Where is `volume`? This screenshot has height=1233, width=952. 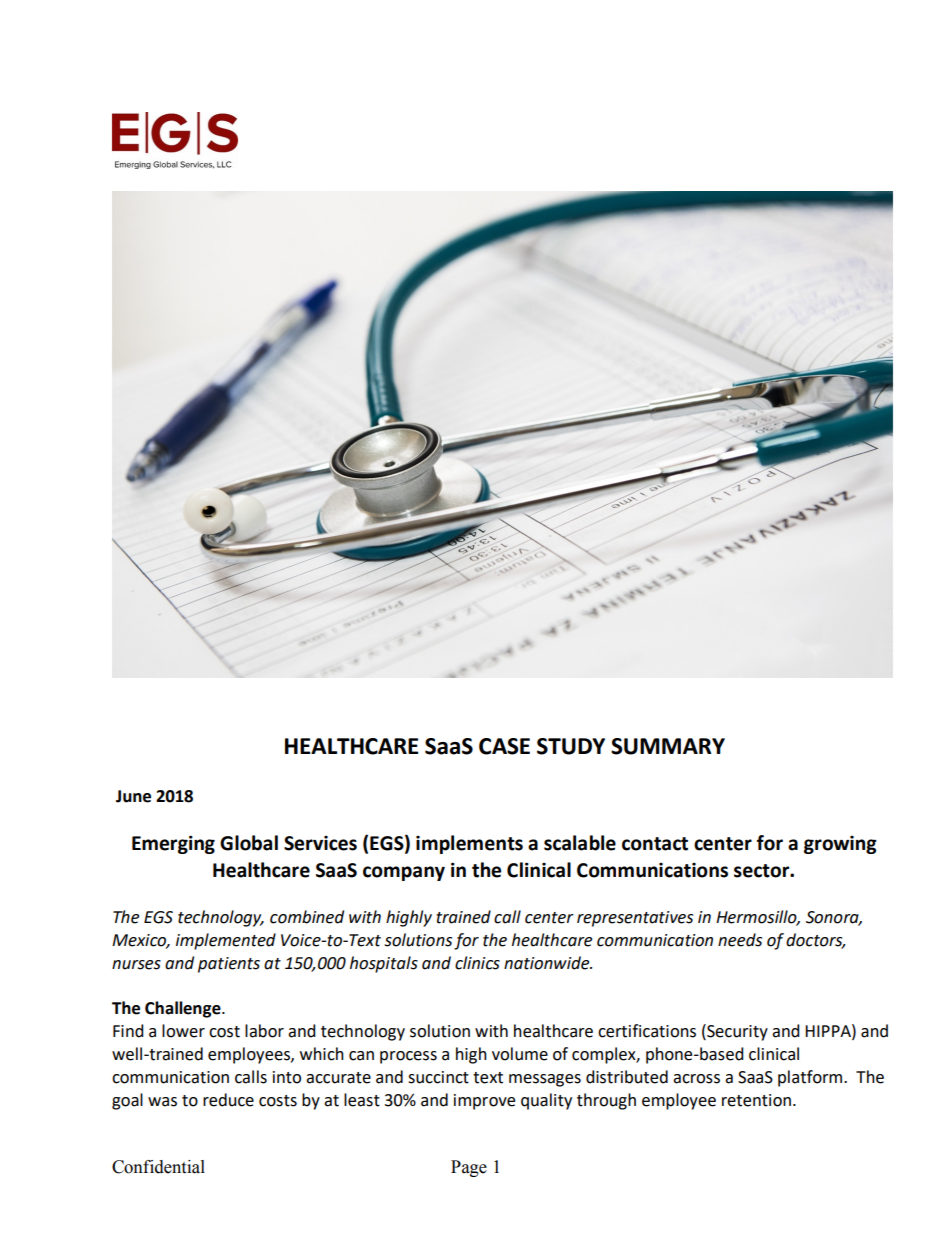 volume is located at coordinates (520, 1054).
